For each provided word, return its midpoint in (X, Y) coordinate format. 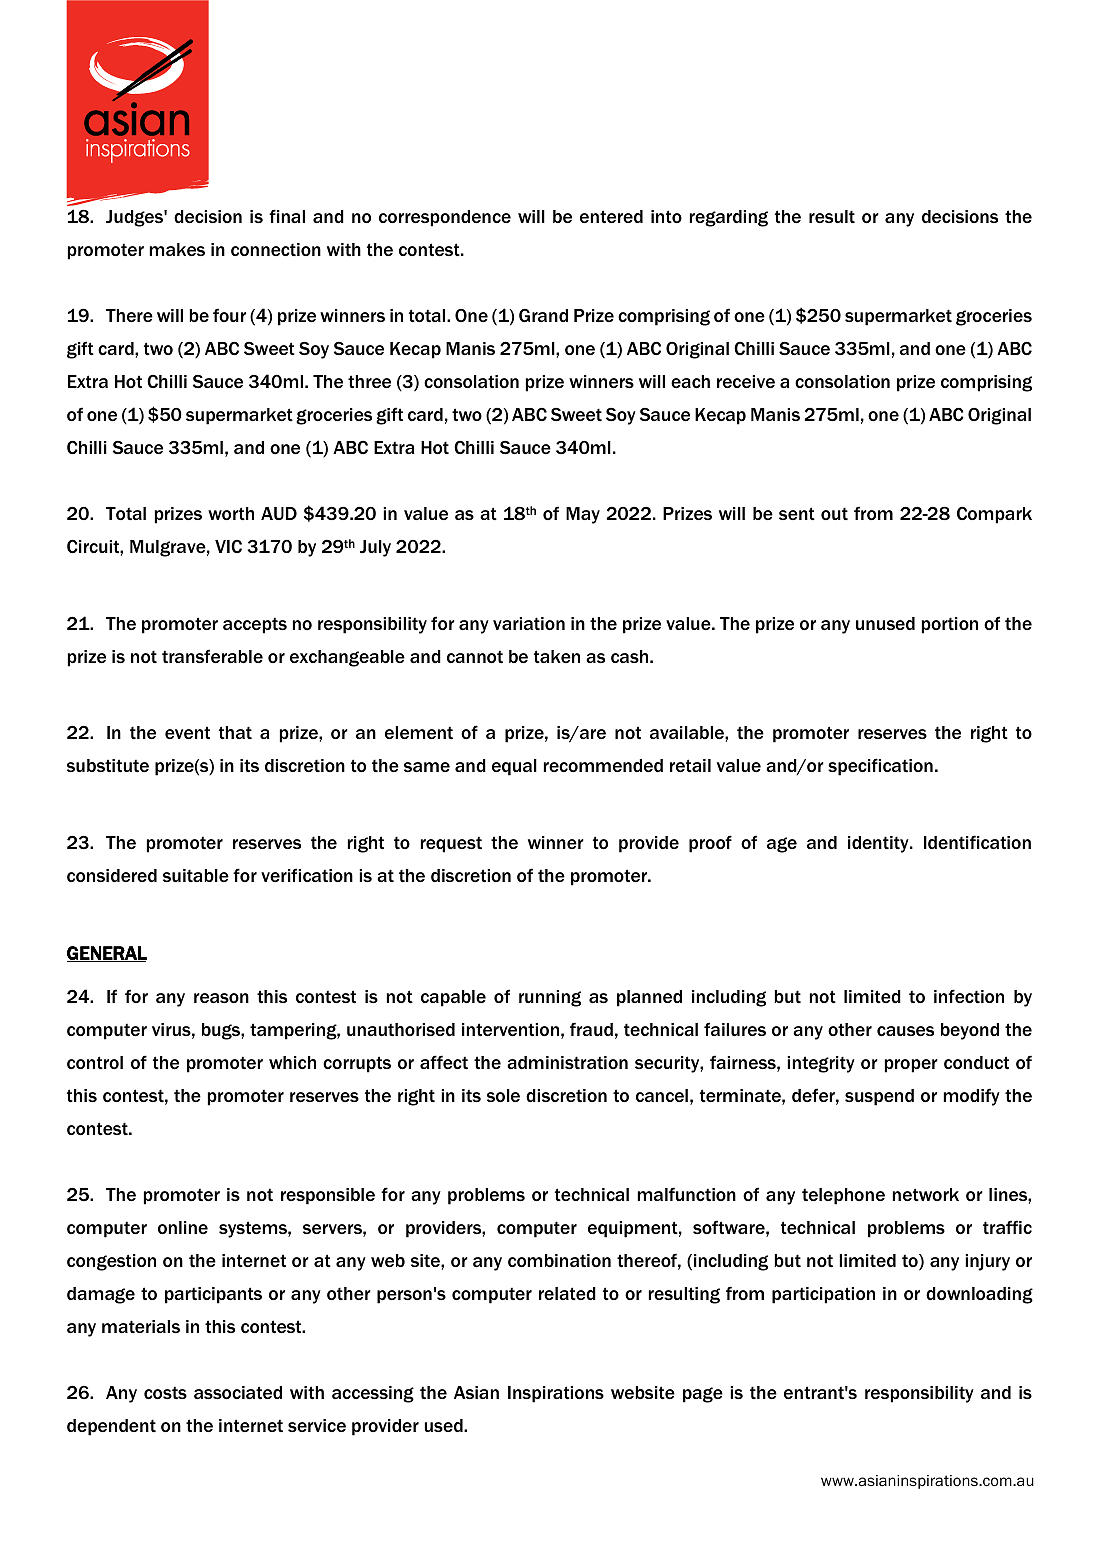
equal (514, 767)
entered (611, 217)
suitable (196, 875)
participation (823, 1295)
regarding (729, 218)
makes (177, 249)
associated (238, 1393)
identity (879, 844)
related (567, 1293)
